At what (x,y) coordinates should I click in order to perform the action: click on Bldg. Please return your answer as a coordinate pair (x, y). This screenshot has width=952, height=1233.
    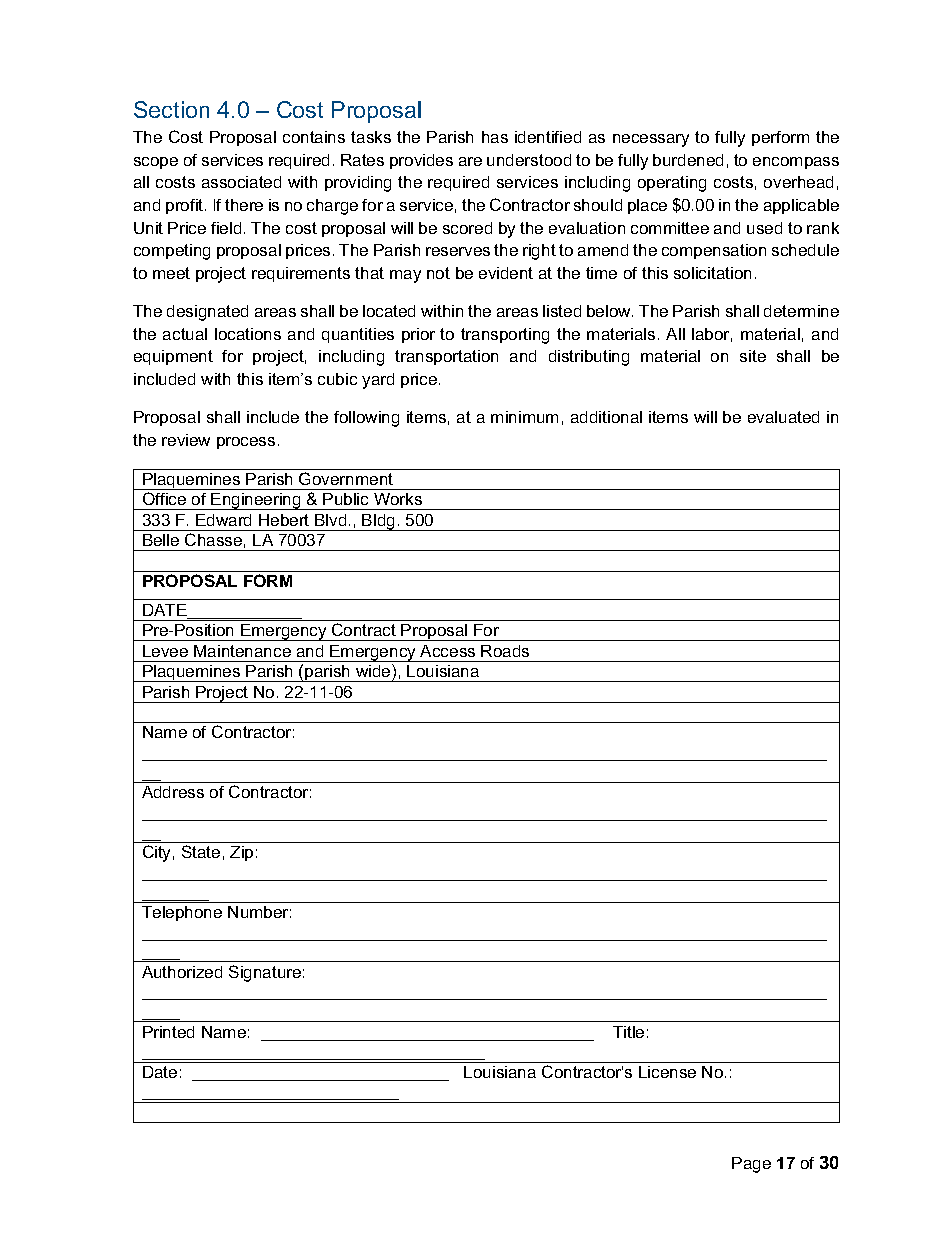
    Looking at the image, I should click on (379, 522).
